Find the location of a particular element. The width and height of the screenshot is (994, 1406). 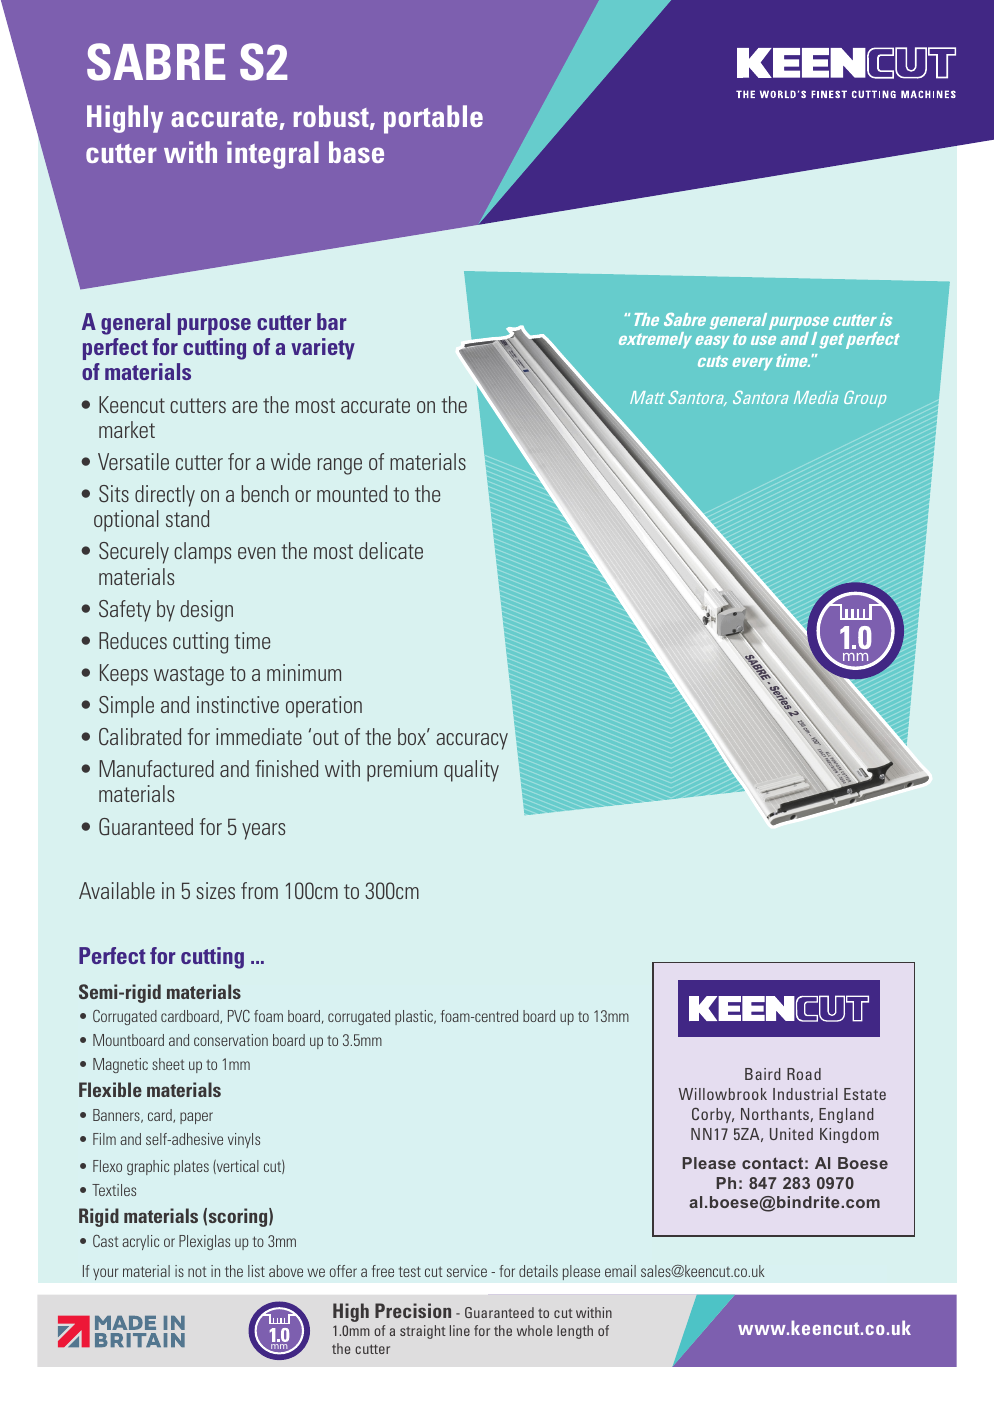

Baird is located at coordinates (763, 1074).
